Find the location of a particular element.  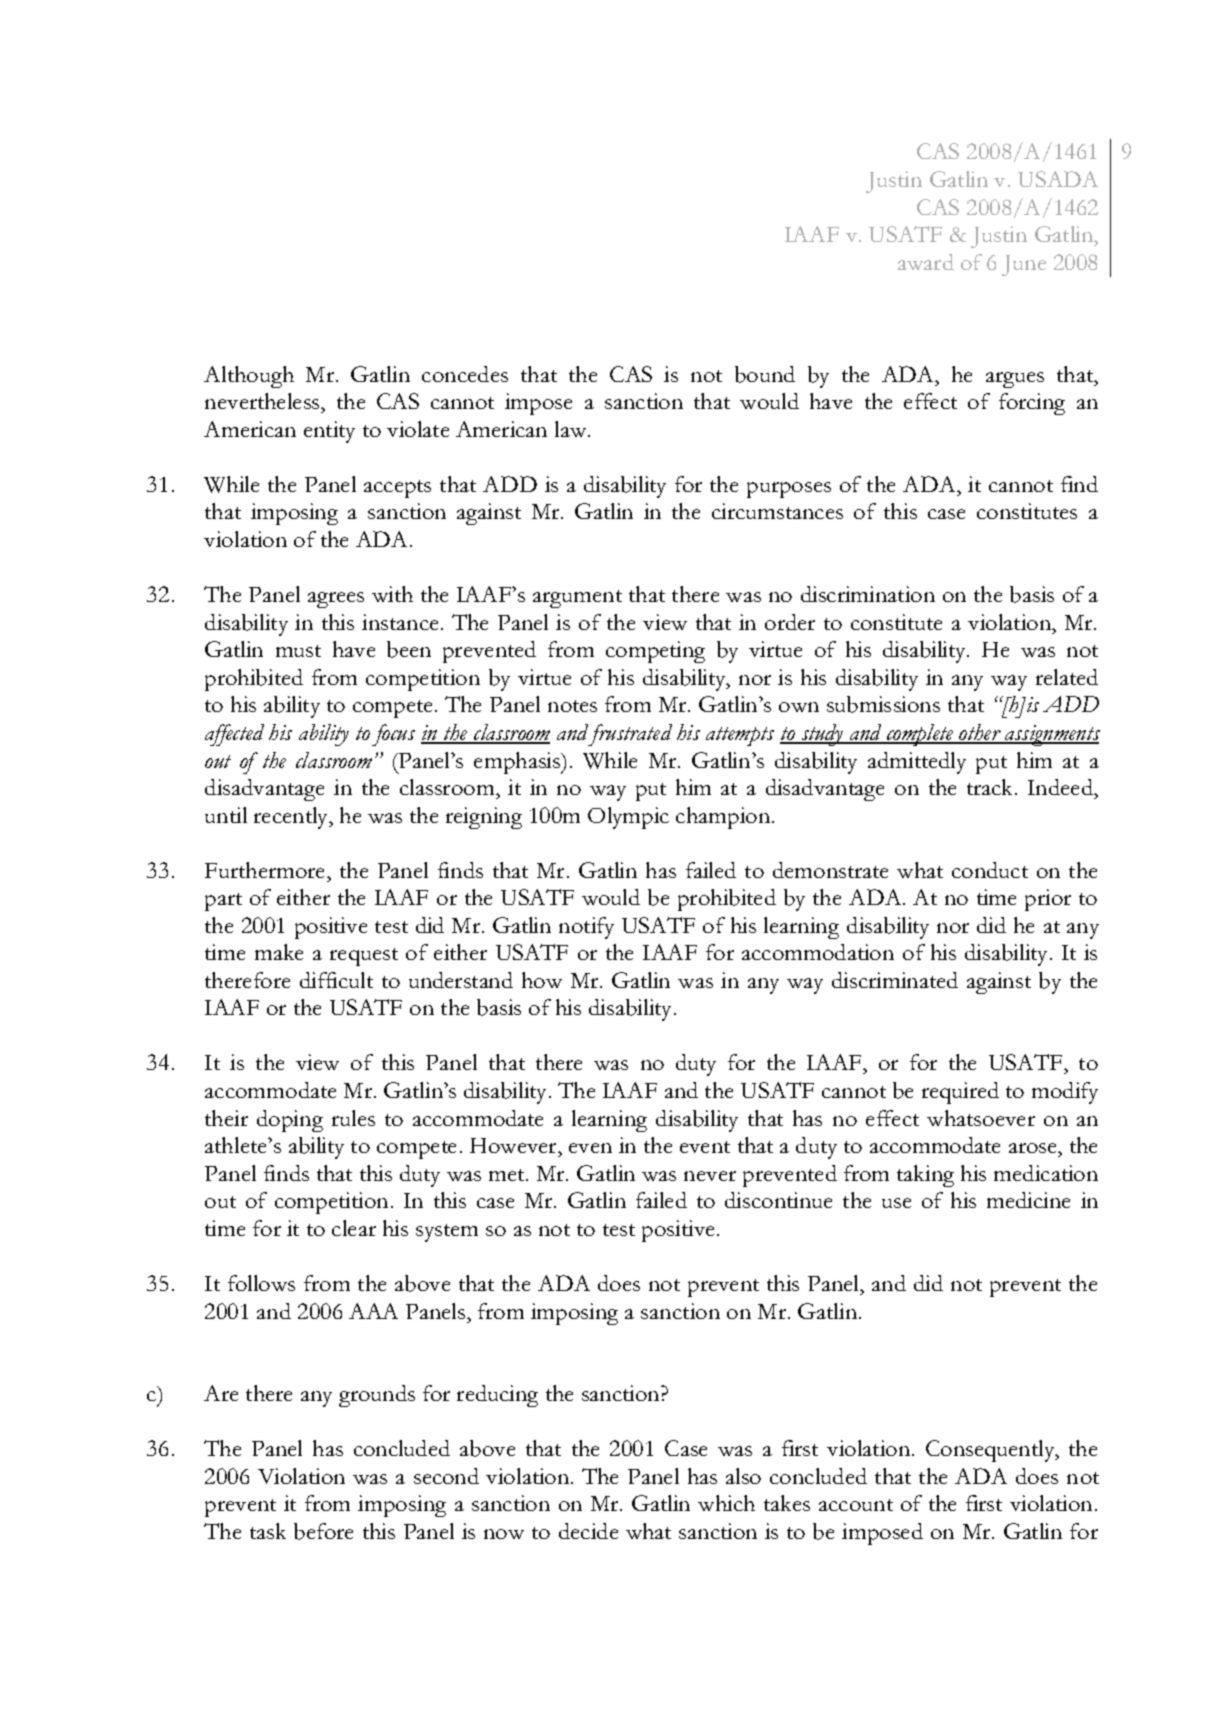

Although is located at coordinates (249, 377).
